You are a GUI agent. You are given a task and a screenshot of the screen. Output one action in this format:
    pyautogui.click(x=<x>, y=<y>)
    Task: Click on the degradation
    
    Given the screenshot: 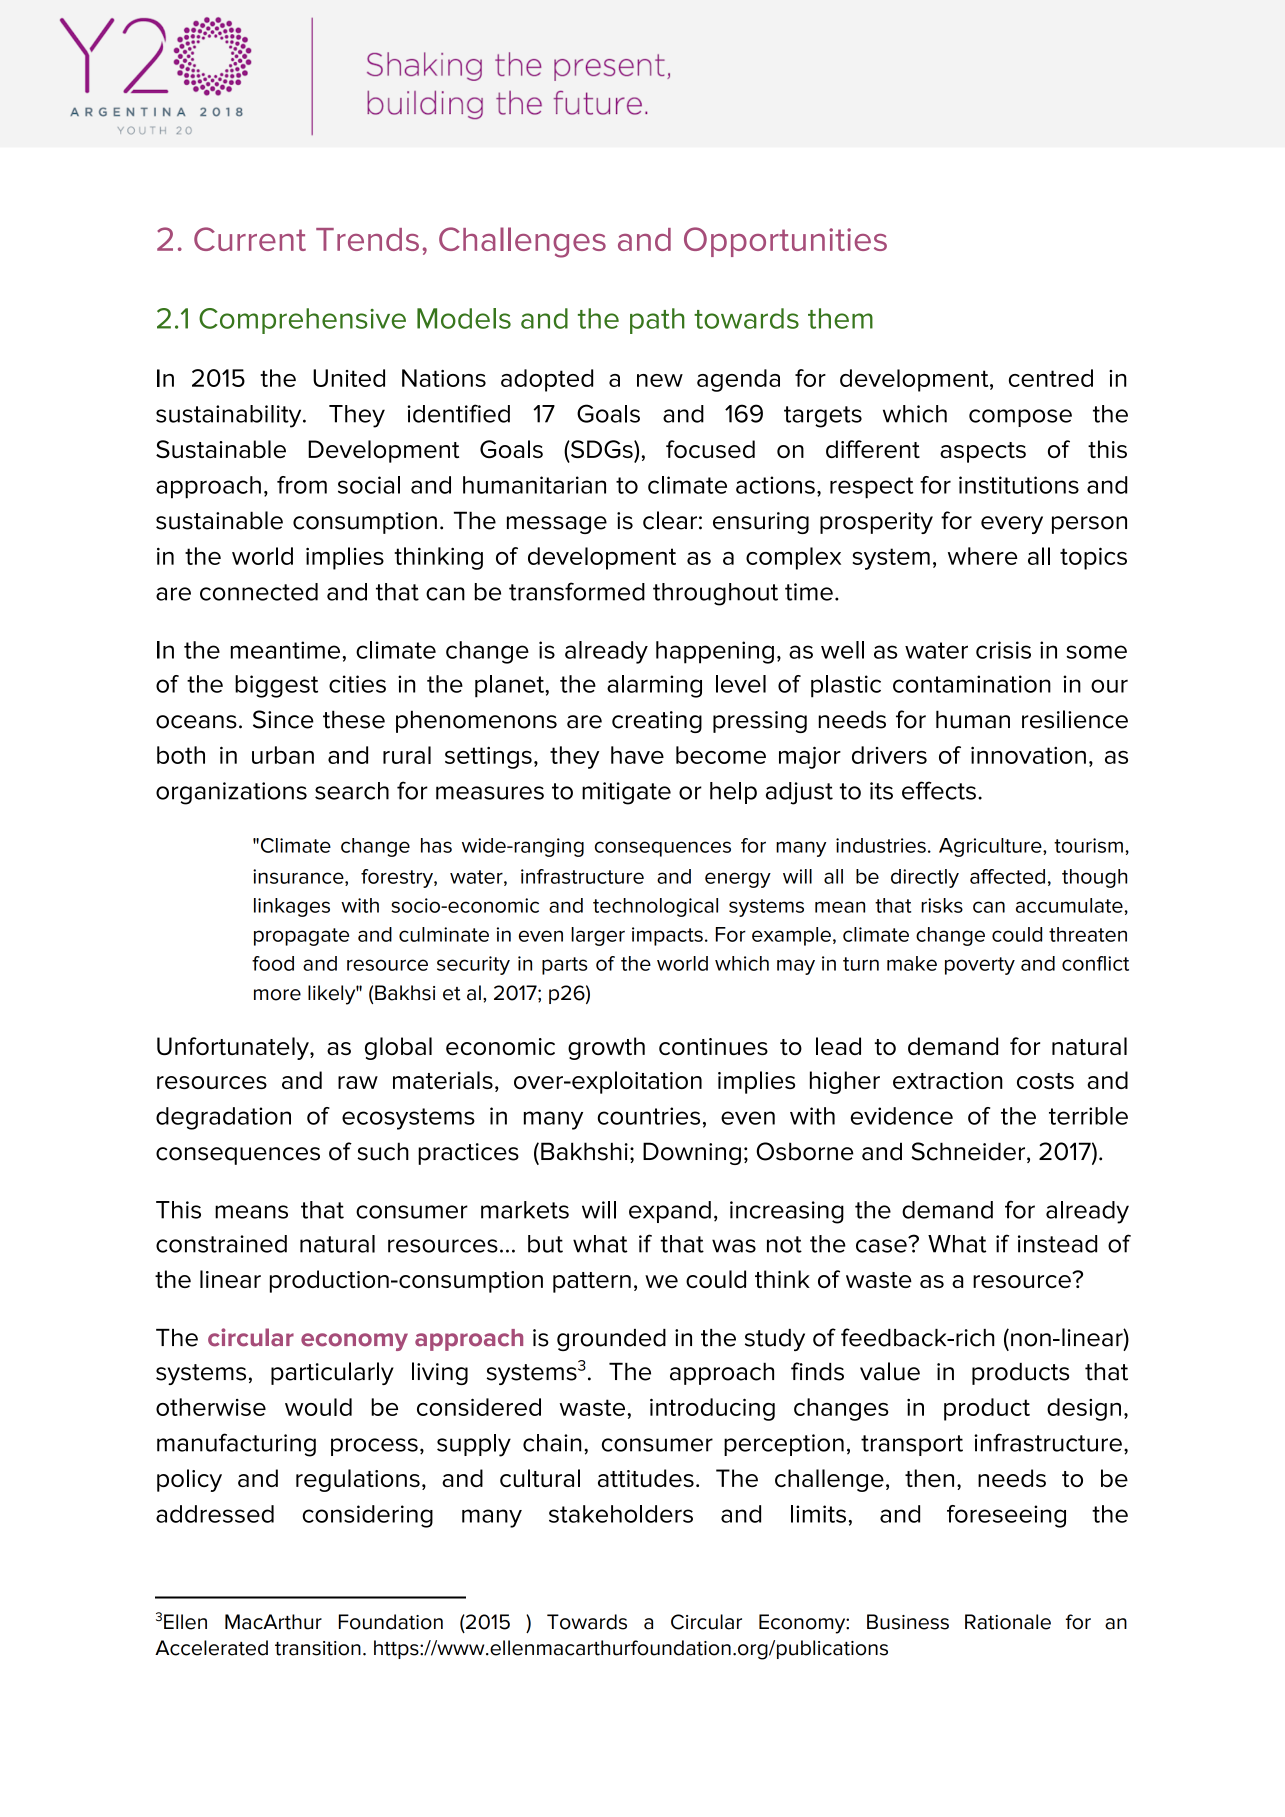 What is the action you would take?
    pyautogui.click(x=223, y=1118)
